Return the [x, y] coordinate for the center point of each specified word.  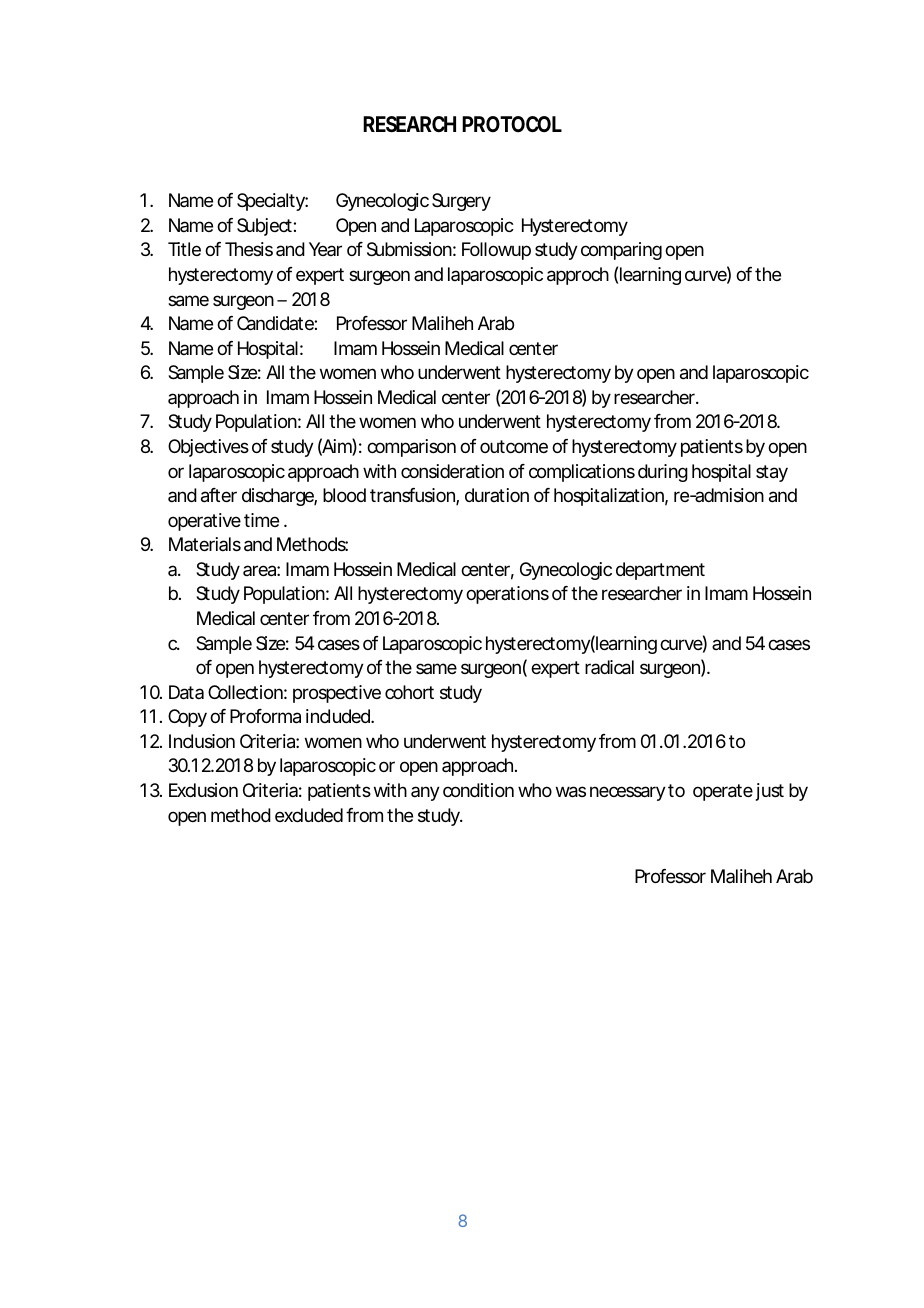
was [571, 792]
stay [772, 473]
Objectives [208, 448]
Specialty [271, 202]
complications [582, 473]
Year [325, 249]
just [770, 792]
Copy [187, 718]
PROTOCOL [512, 124]
